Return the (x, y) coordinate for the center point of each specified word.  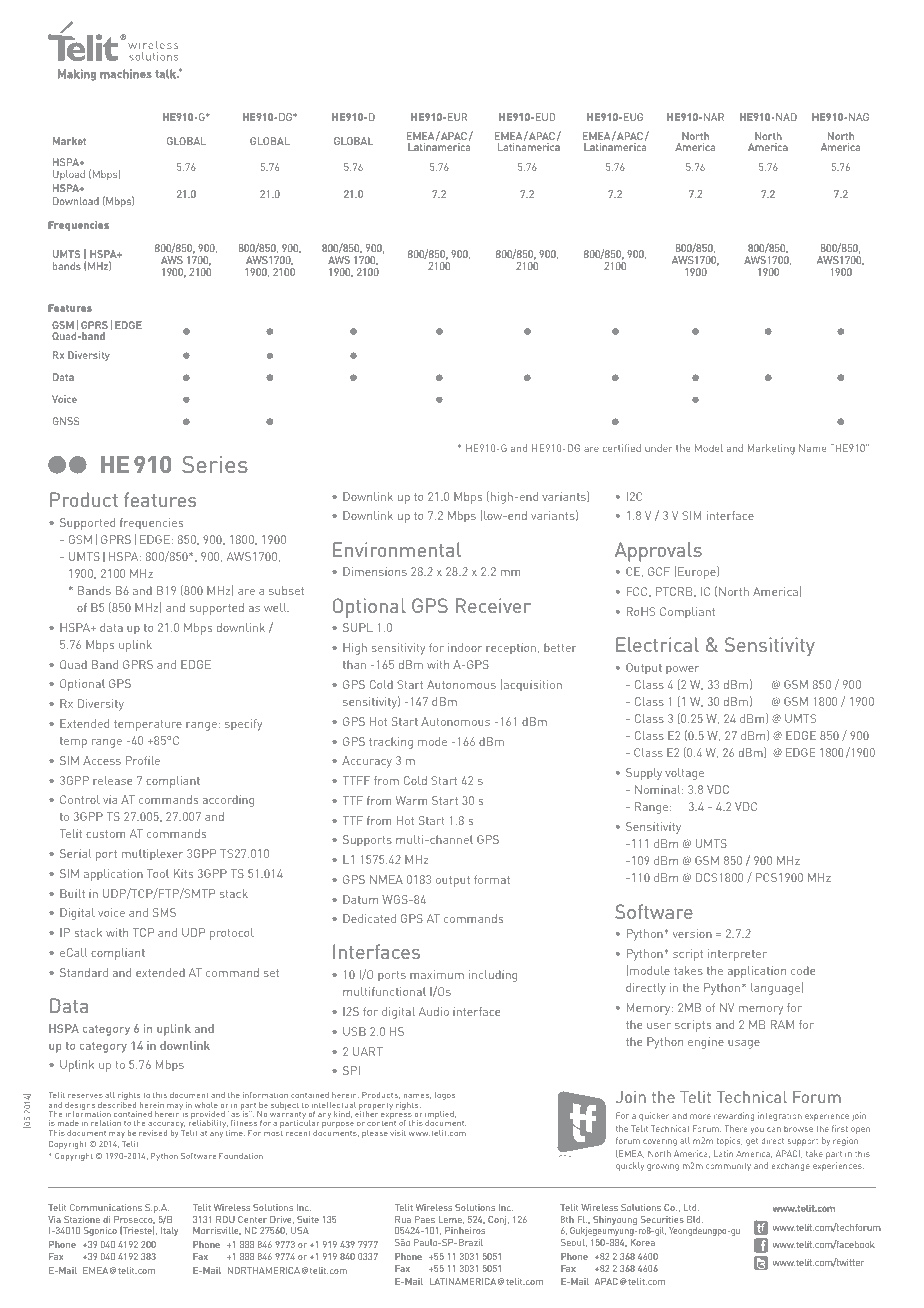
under (659, 448)
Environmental (397, 549)
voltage (684, 774)
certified (622, 448)
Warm (412, 800)
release (112, 780)
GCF (659, 571)
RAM (782, 1024)
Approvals (658, 552)
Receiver (493, 605)
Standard (84, 972)
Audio (434, 1011)
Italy (169, 1231)
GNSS (66, 421)
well (276, 607)
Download (76, 201)
